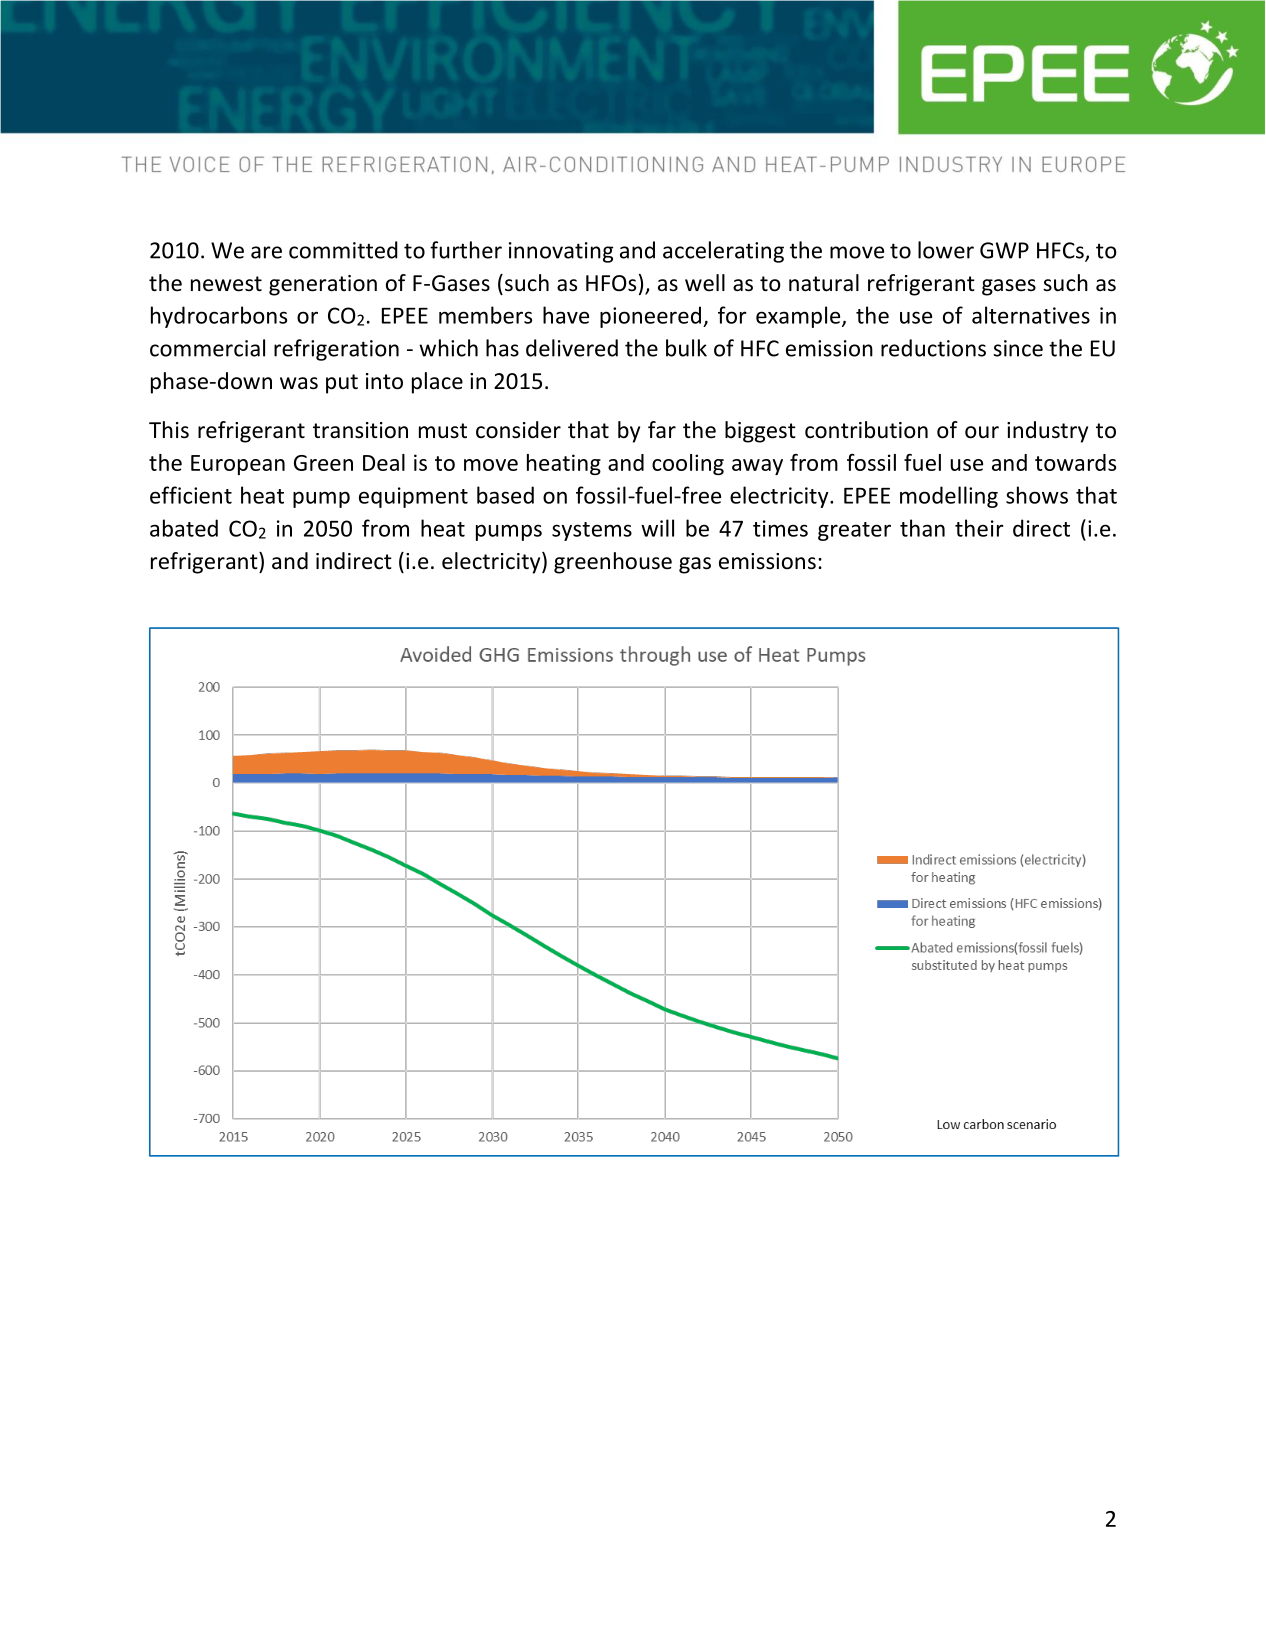 Image resolution: width=1266 pixels, height=1638 pixels. What do you see at coordinates (946, 250) in the screenshot?
I see `lower` at bounding box center [946, 250].
